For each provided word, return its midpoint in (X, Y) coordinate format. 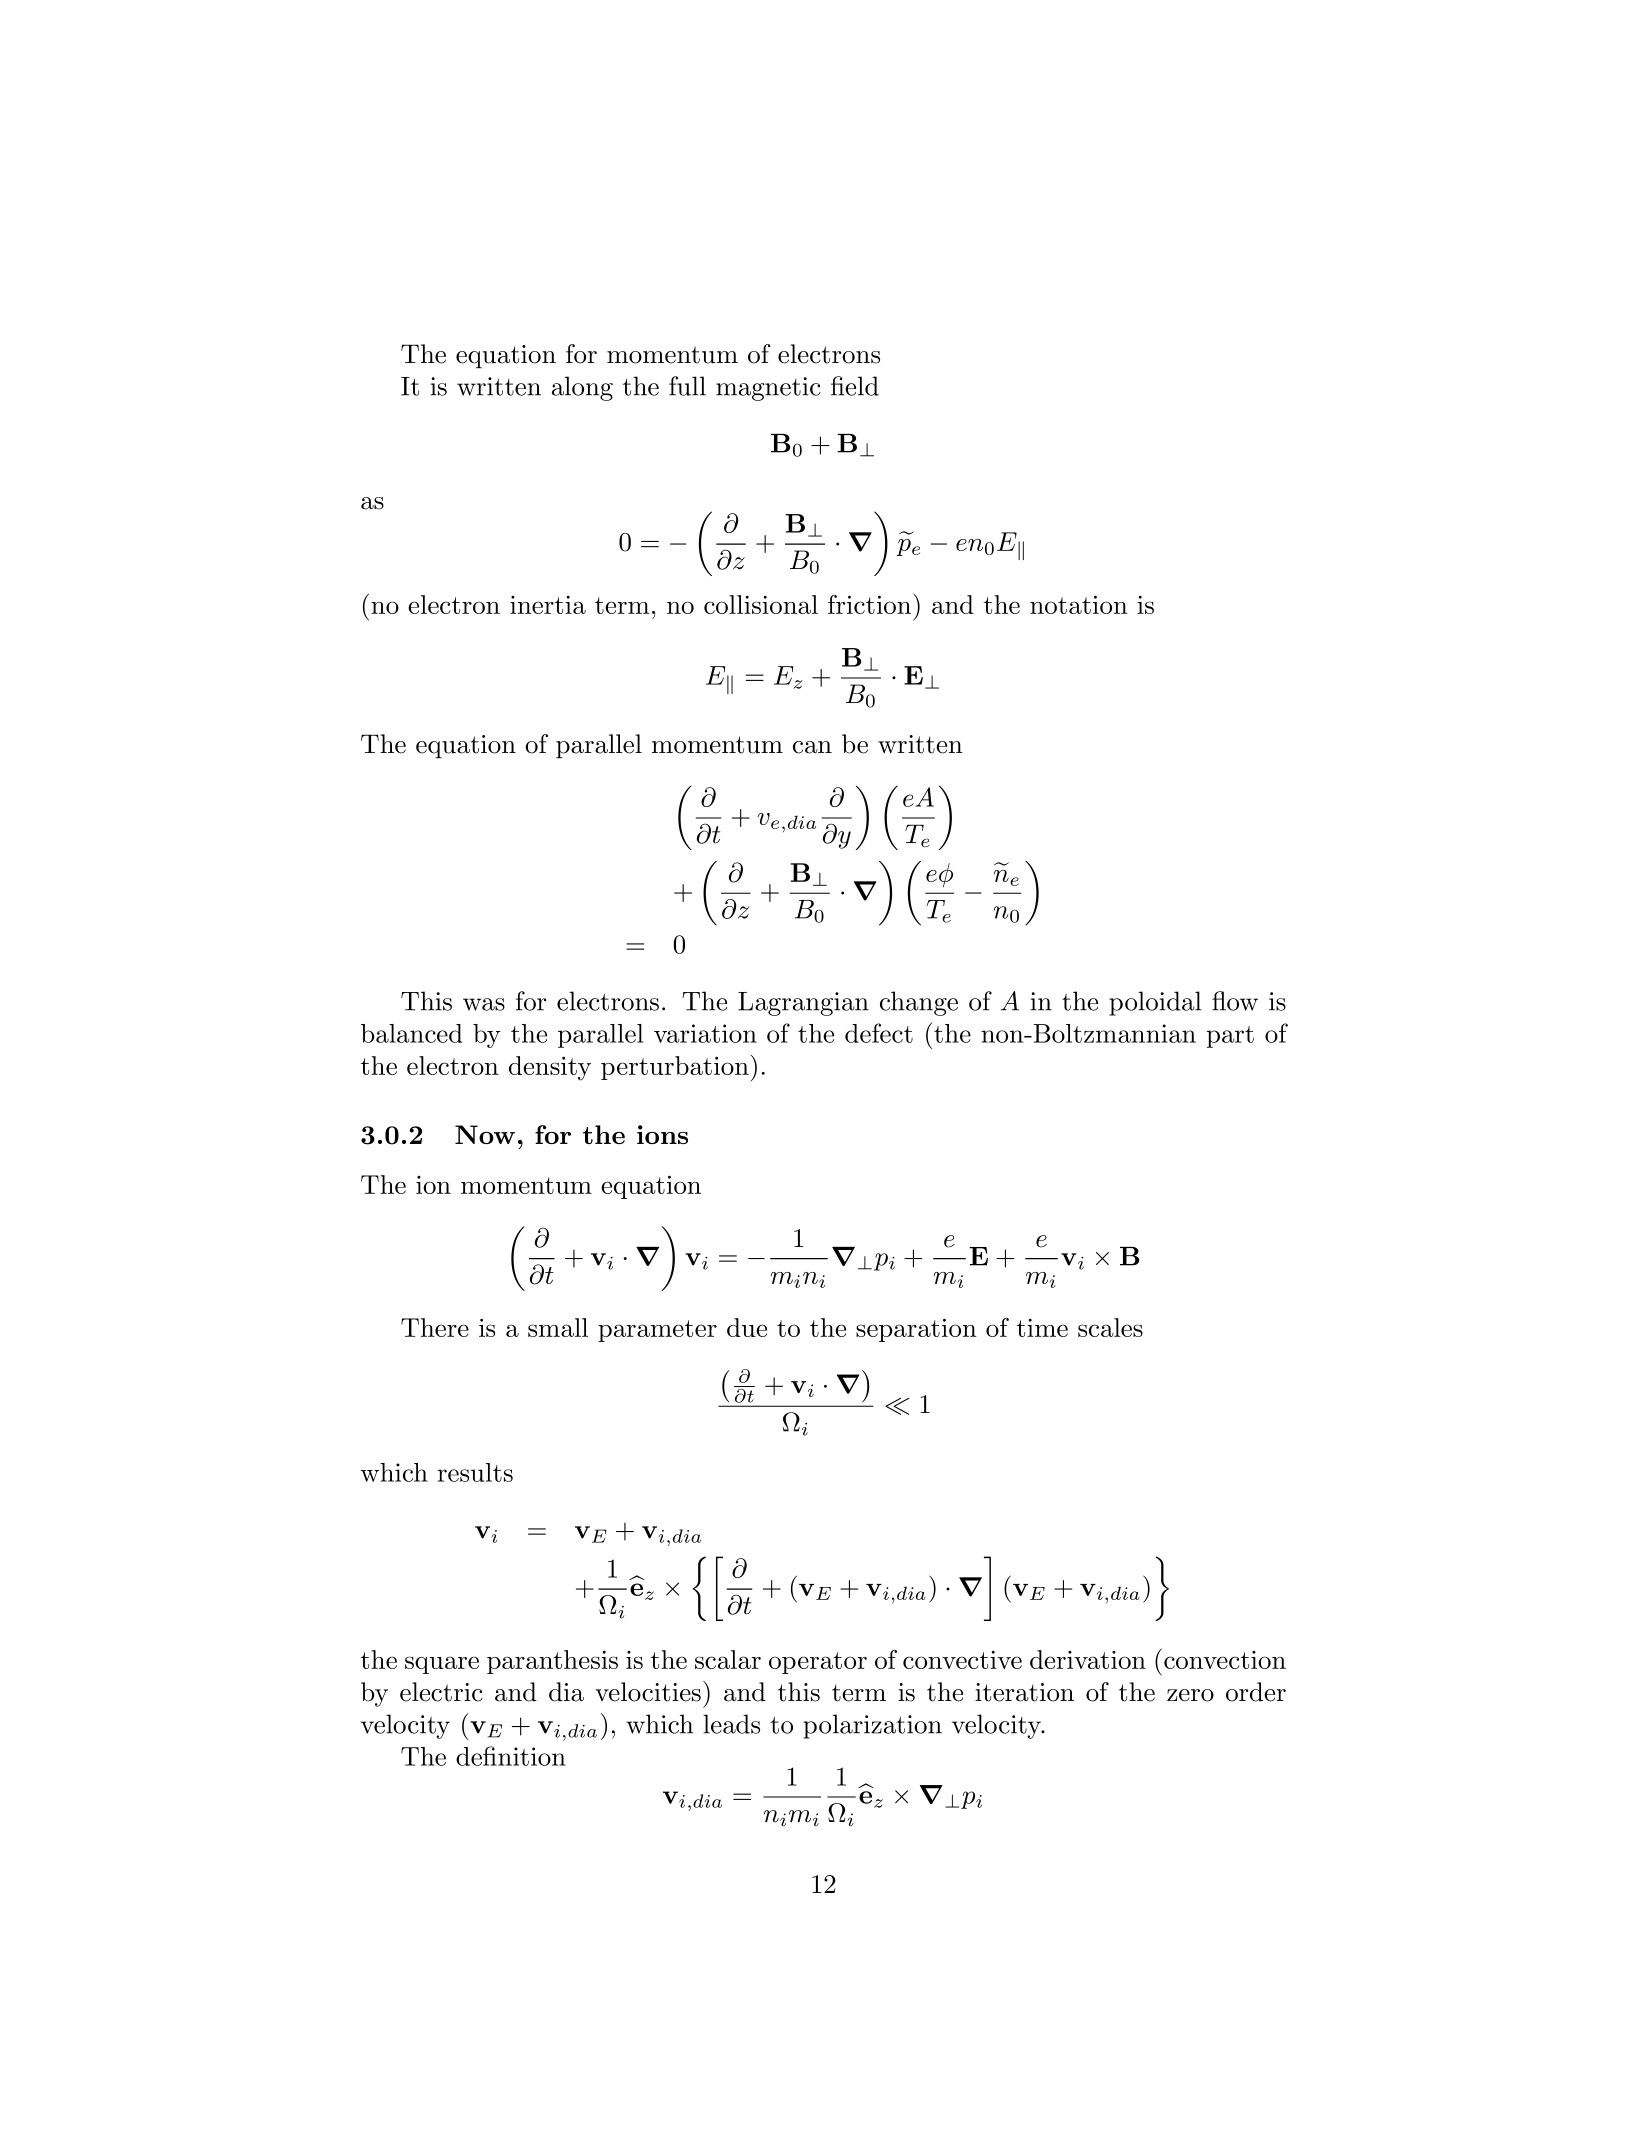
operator (818, 1663)
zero (1190, 1695)
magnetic (768, 389)
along (582, 388)
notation (1079, 604)
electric (441, 1692)
